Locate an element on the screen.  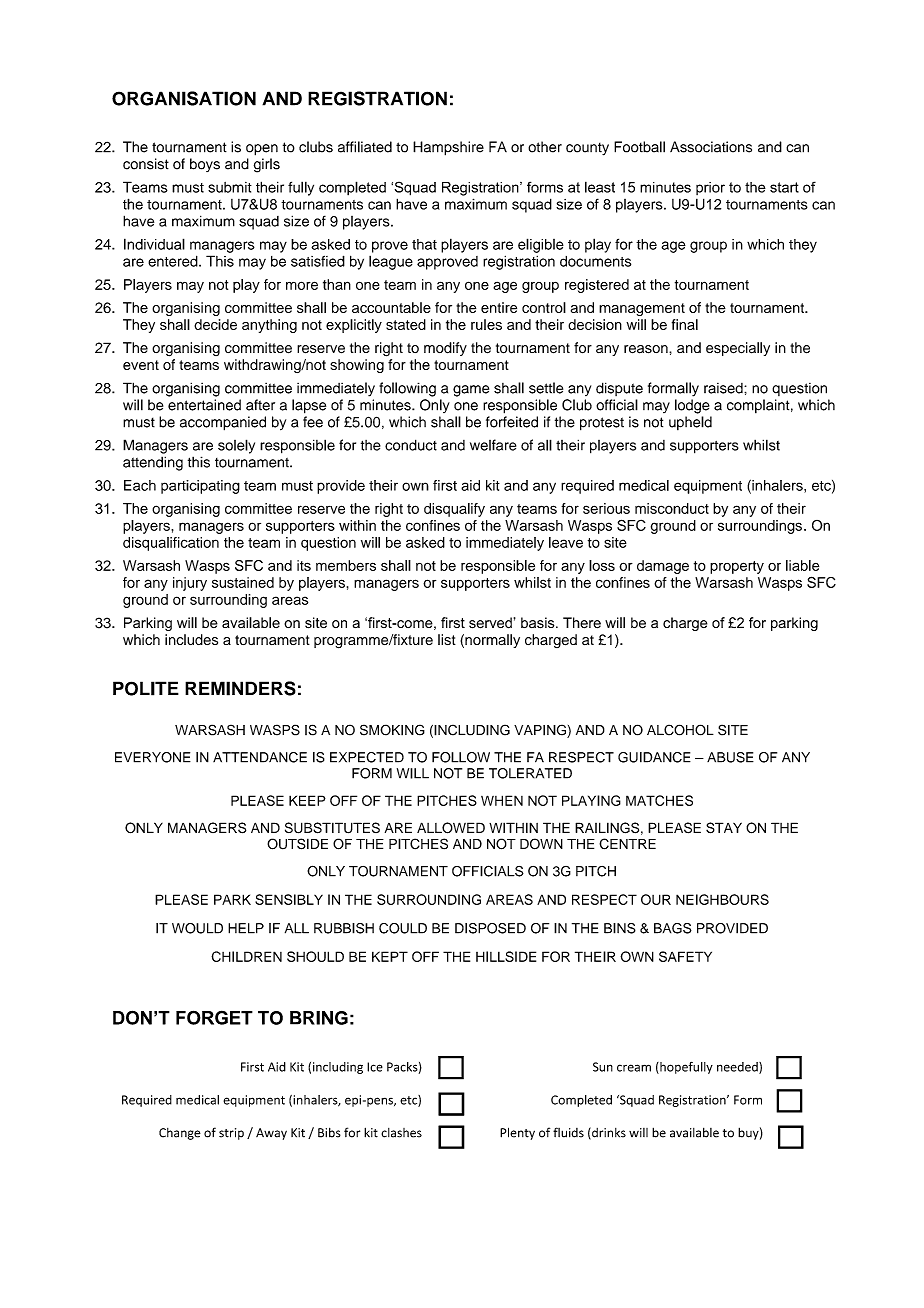
strip is located at coordinates (231, 1134).
